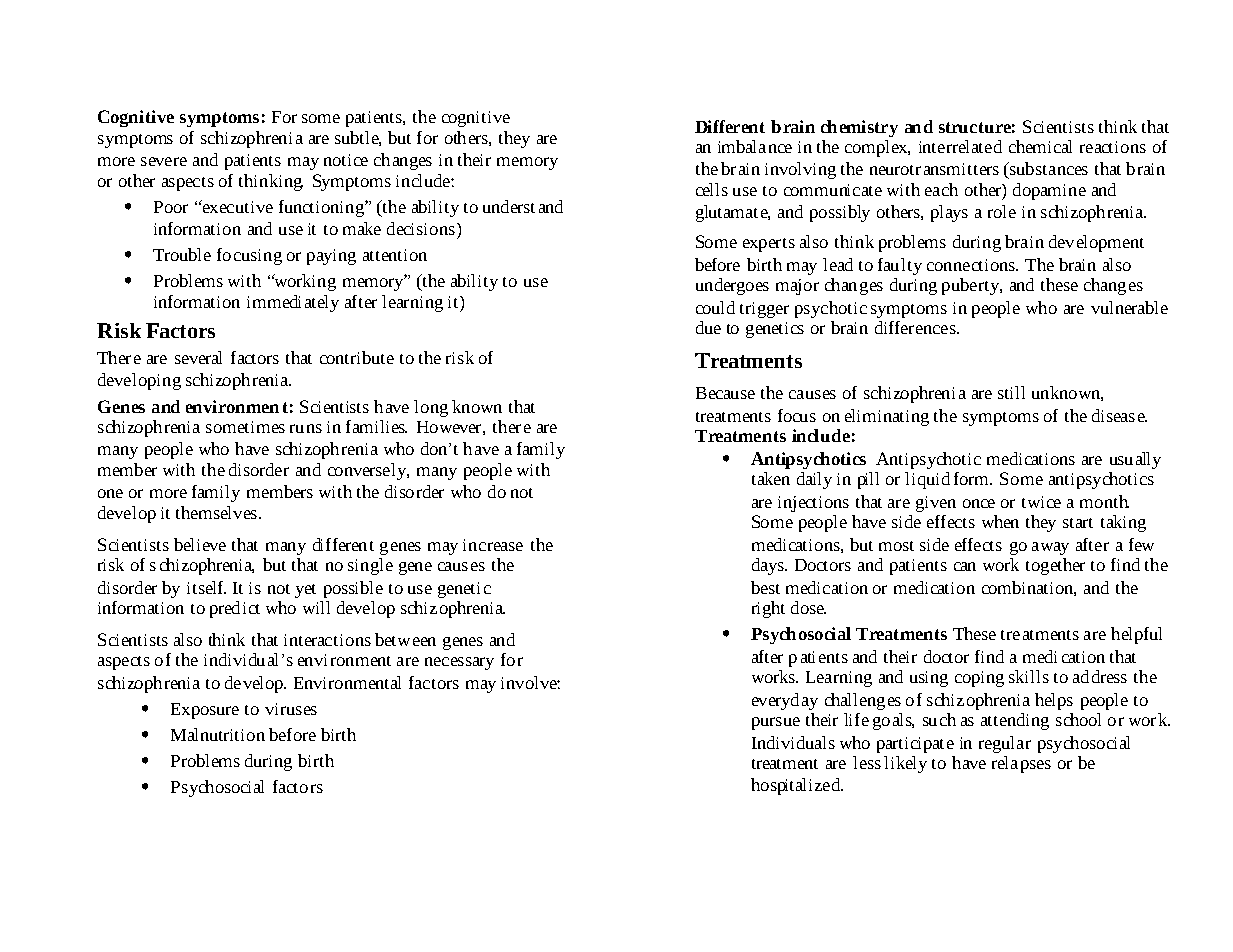 The width and height of the screenshot is (1233, 952). I want to click on chemical, so click(1040, 146).
